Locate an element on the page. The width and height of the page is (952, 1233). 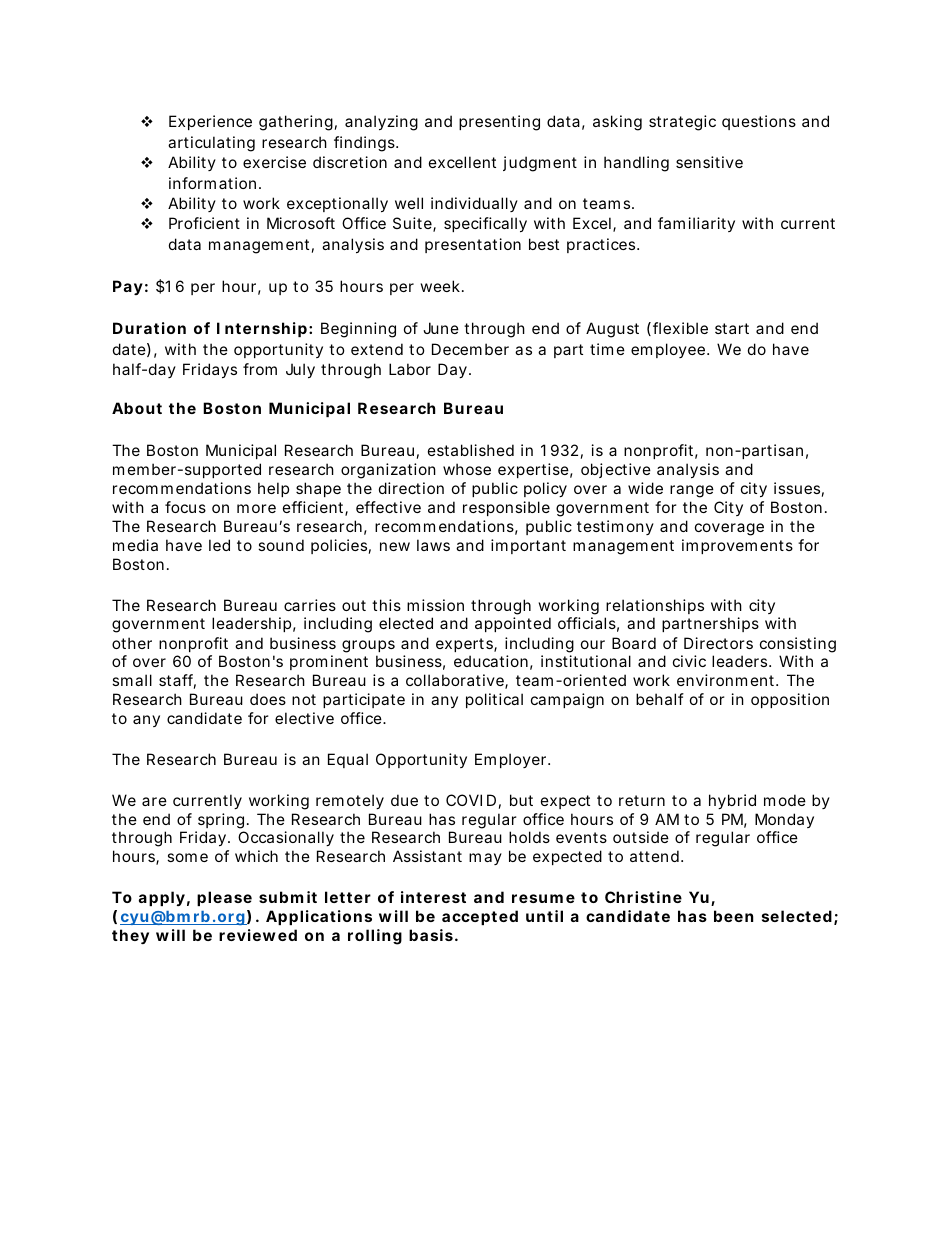
articulating is located at coordinates (211, 144).
